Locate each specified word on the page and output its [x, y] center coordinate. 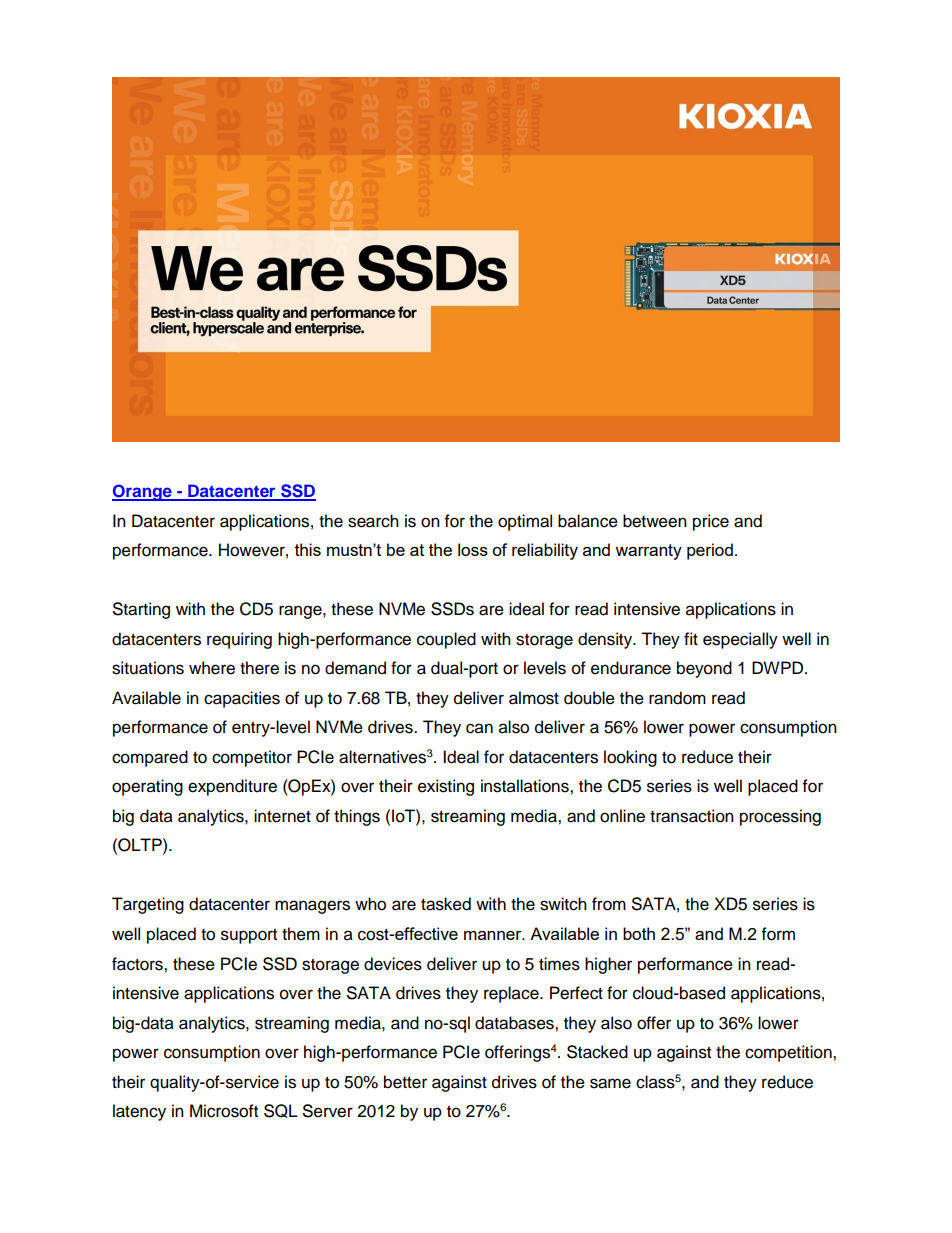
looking [630, 758]
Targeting [148, 905]
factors [138, 964]
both [639, 933]
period [710, 551]
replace [512, 994]
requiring [239, 640]
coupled [446, 640]
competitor [252, 758]
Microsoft [224, 1111]
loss [473, 549]
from [609, 904]
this [308, 549]
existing [446, 787]
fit [691, 638]
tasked [446, 904]
